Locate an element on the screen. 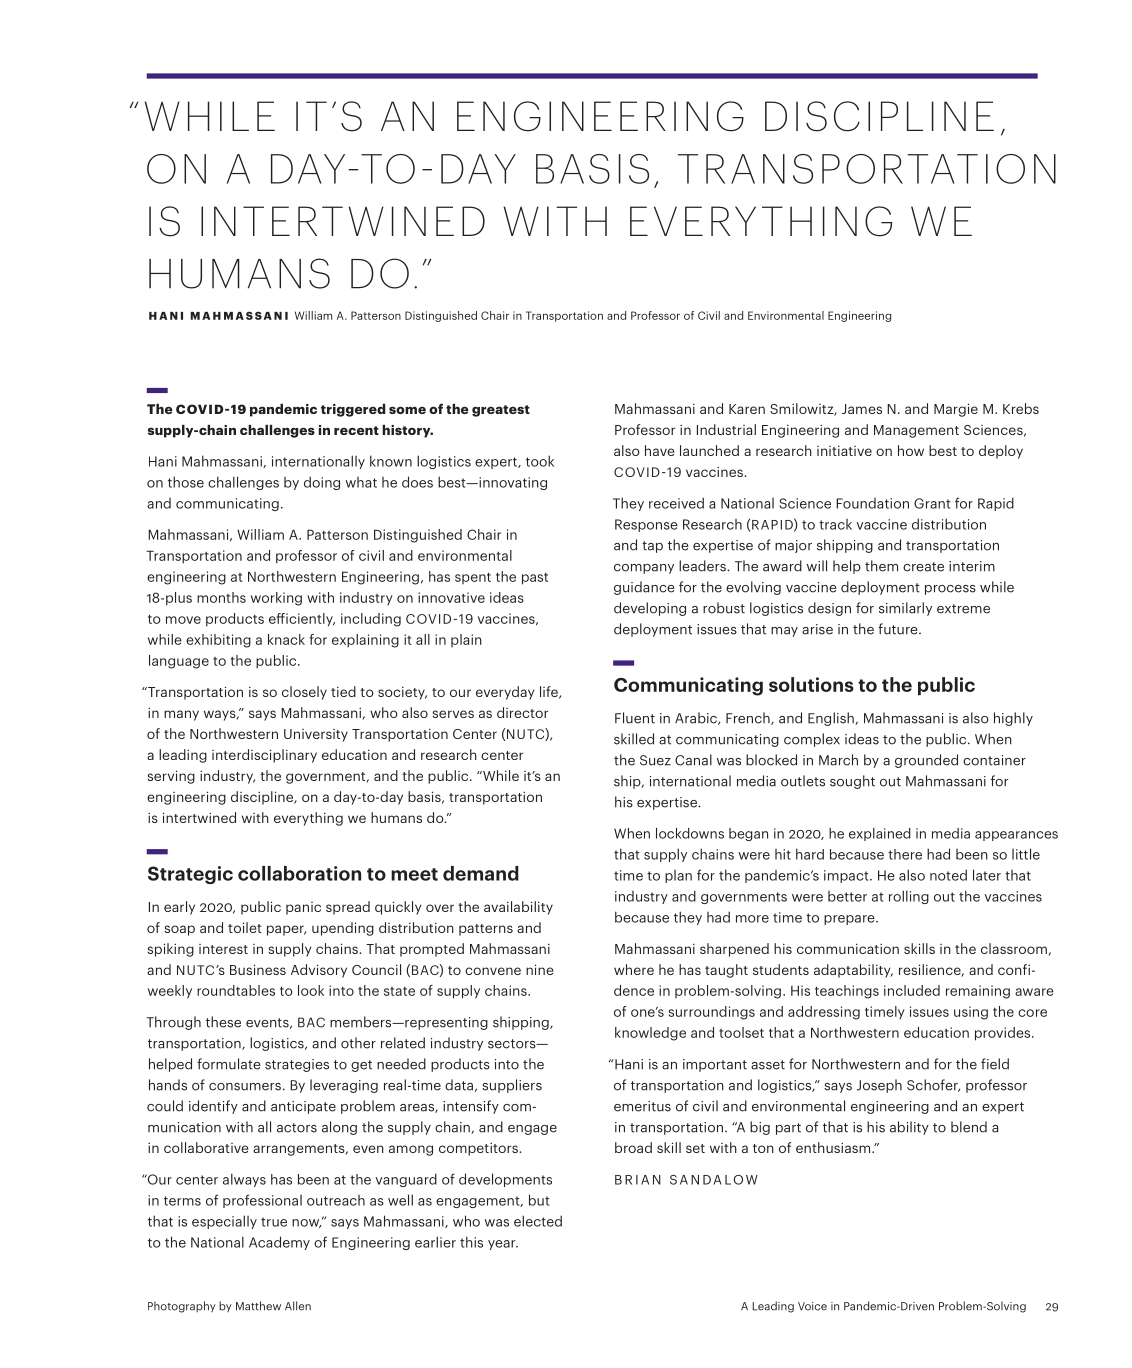  strategies is located at coordinates (297, 1065).
